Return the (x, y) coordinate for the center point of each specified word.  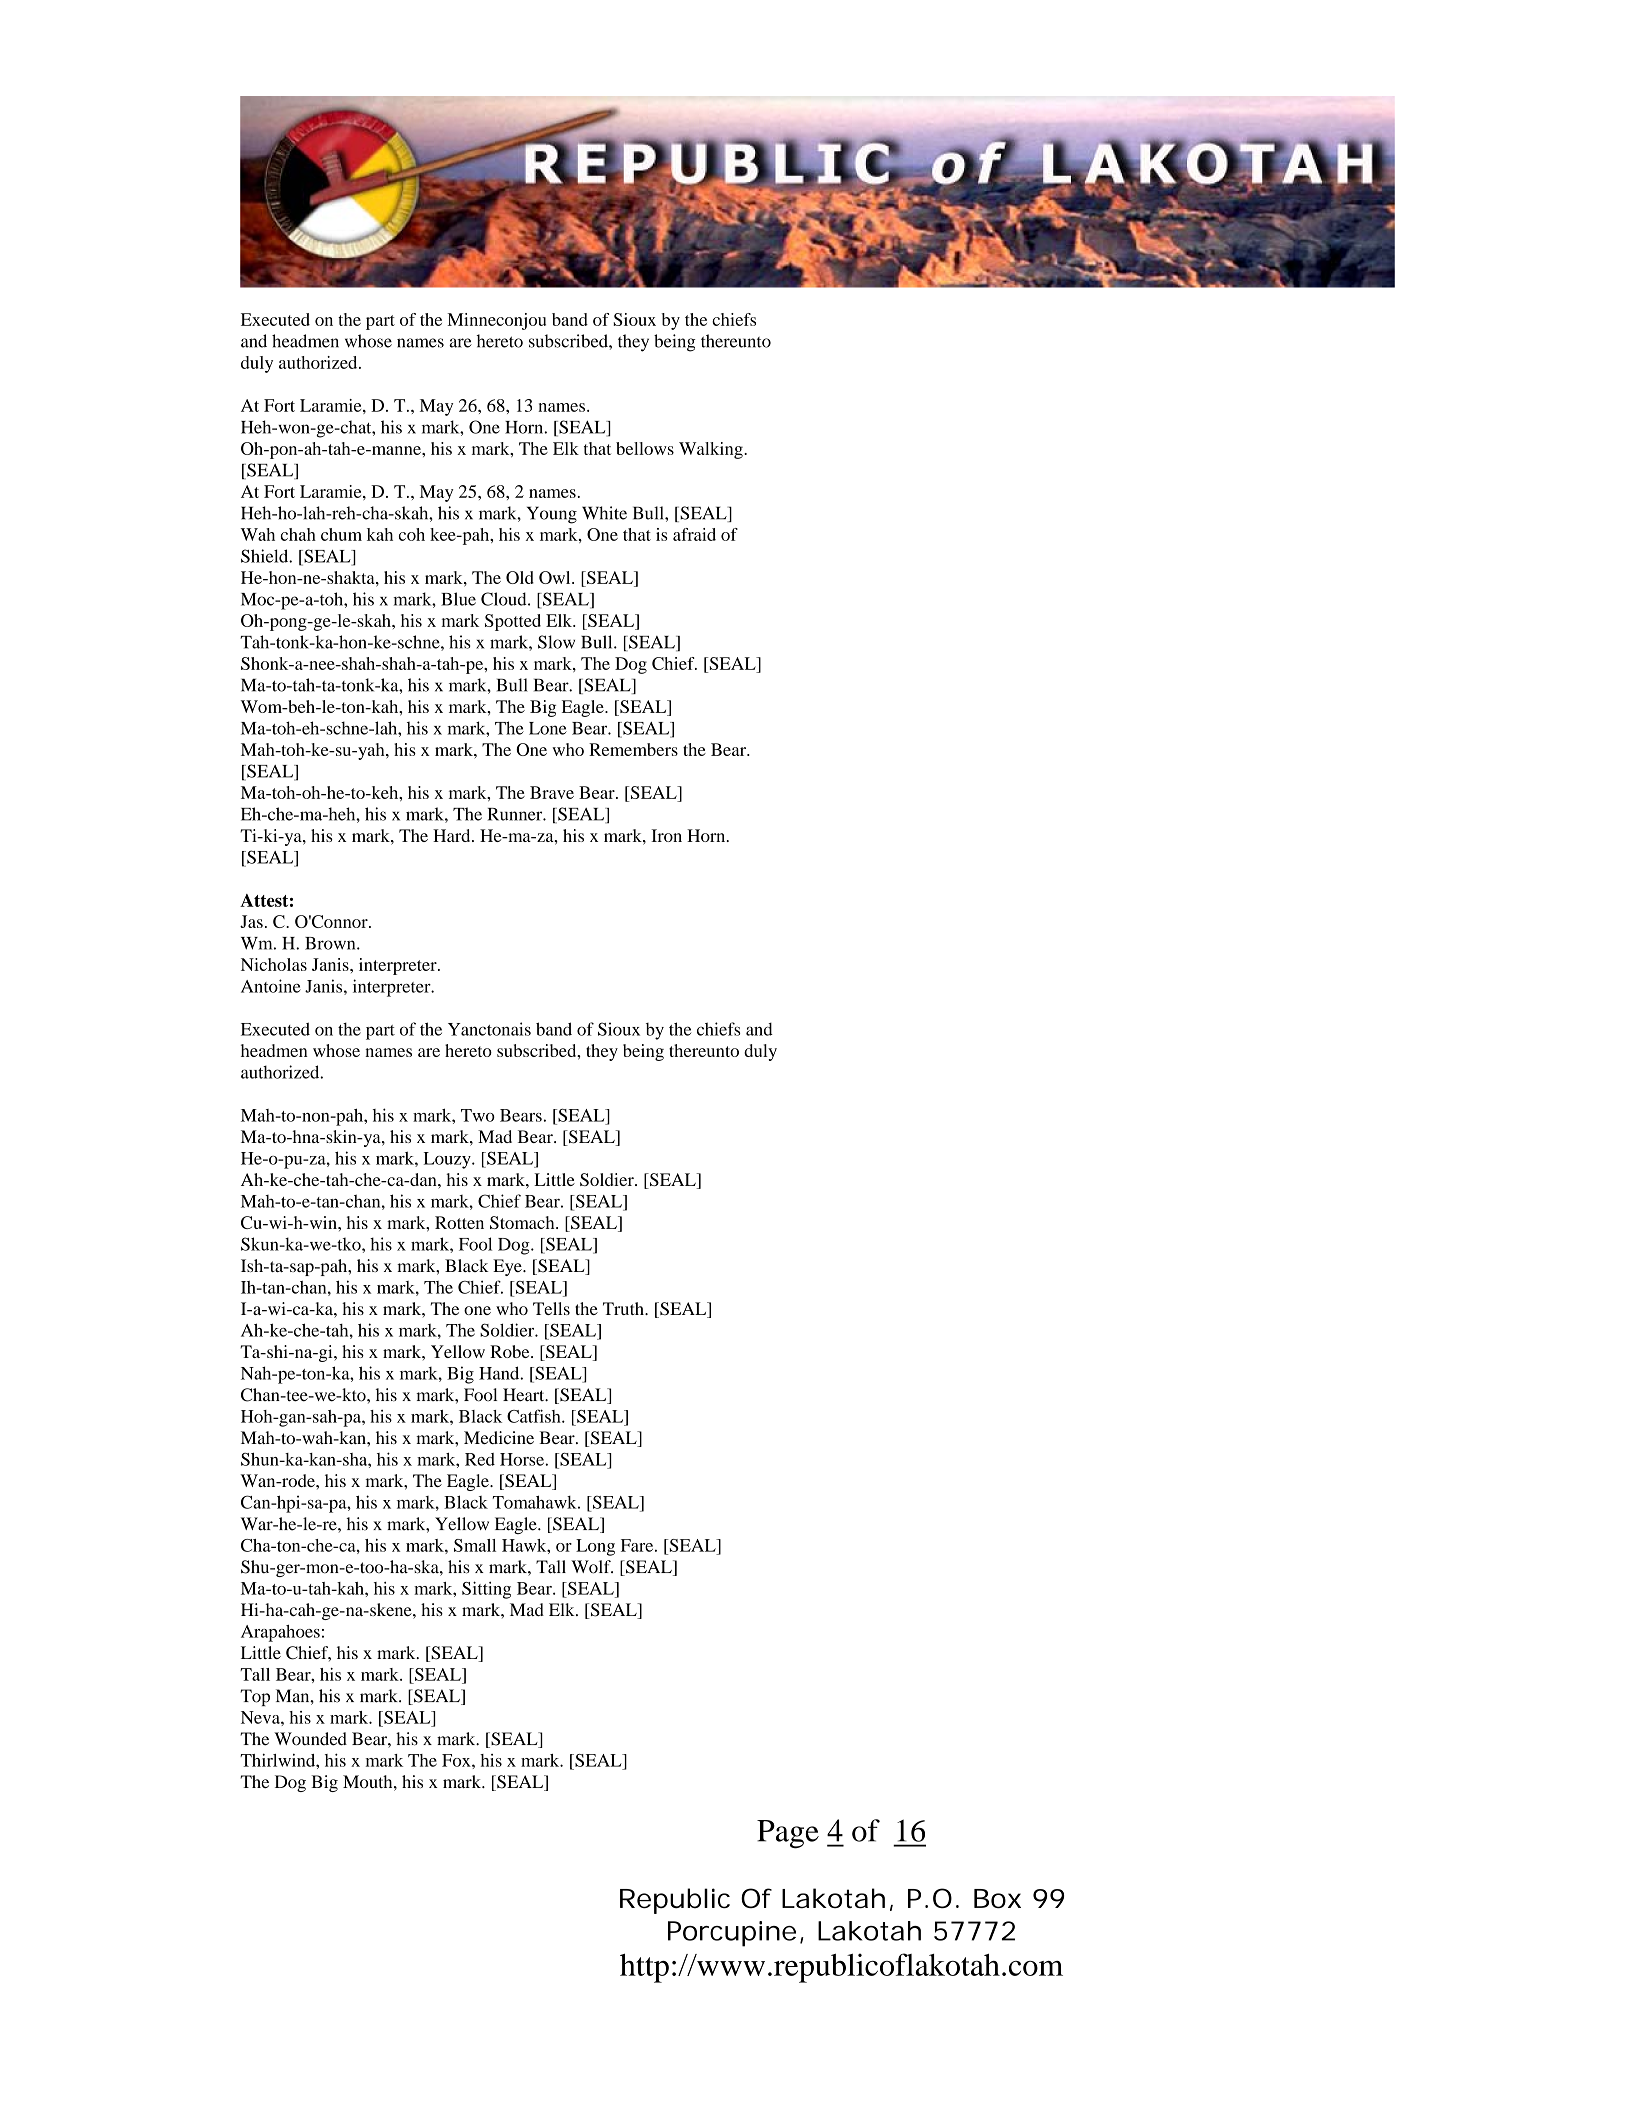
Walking (712, 450)
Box (997, 1898)
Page (788, 1834)
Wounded (310, 1739)
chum (341, 534)
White (604, 513)
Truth (624, 1308)
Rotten (459, 1222)
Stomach (523, 1222)
